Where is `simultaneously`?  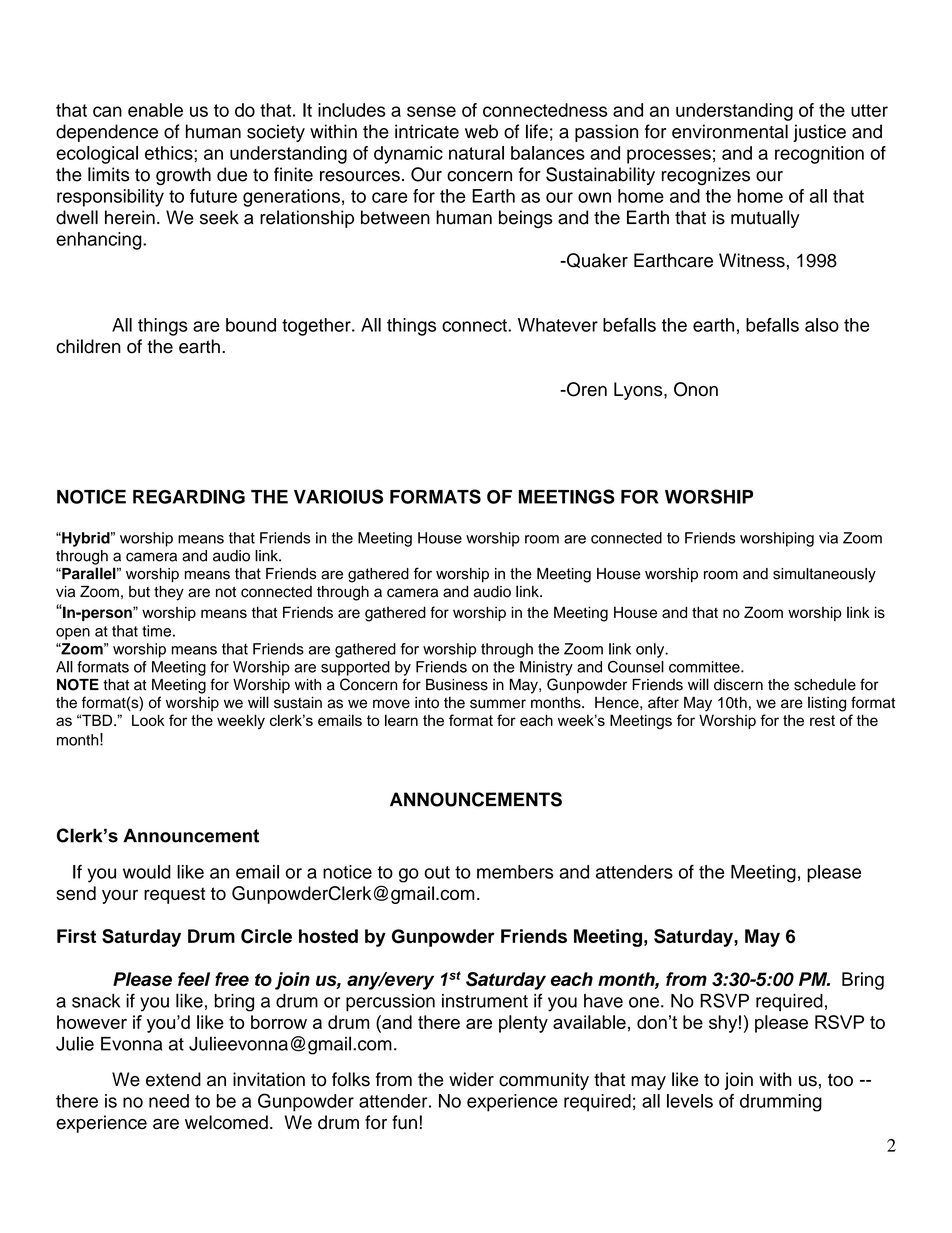
simultaneously is located at coordinates (824, 575).
